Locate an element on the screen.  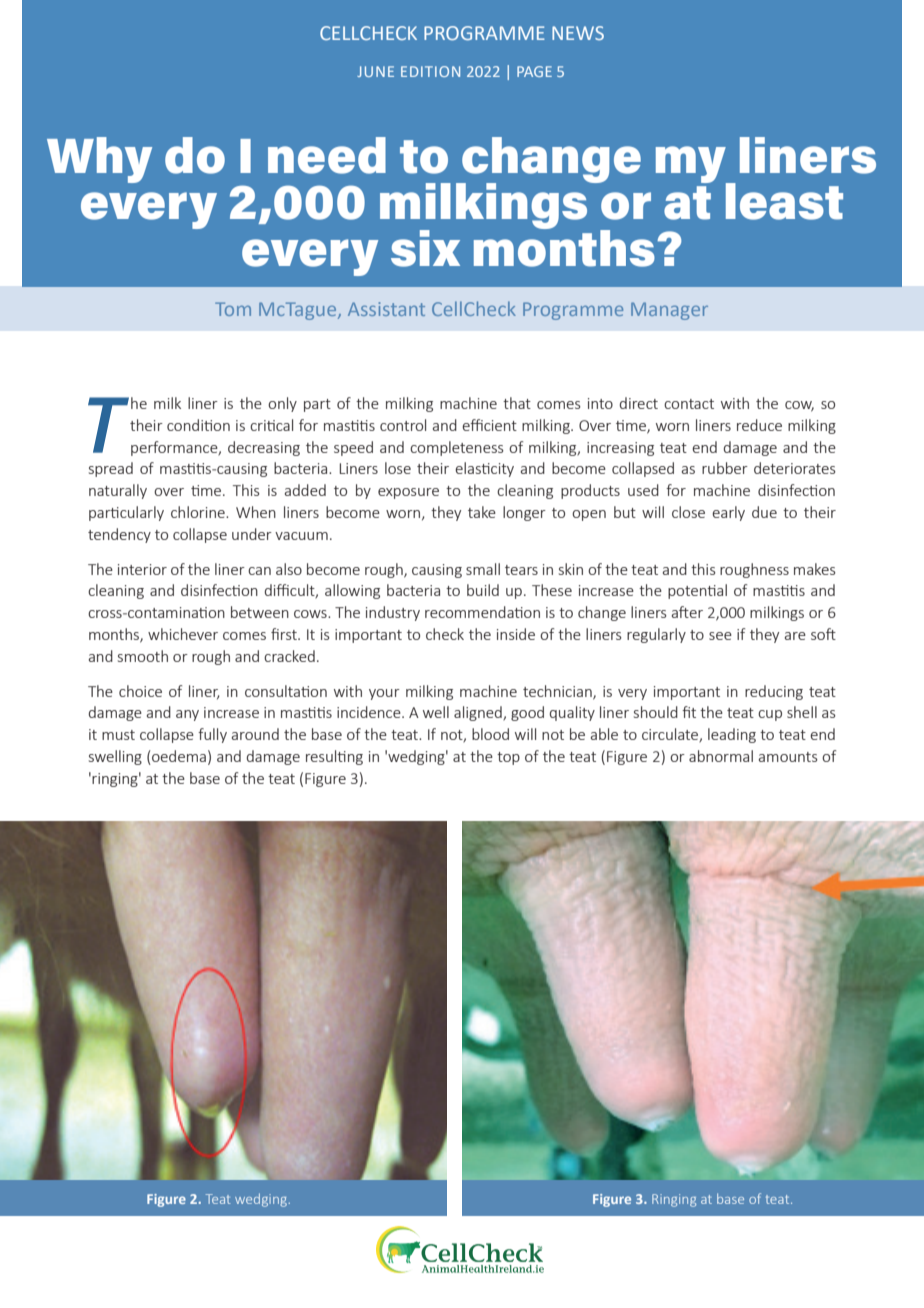
contact is located at coordinates (689, 404).
